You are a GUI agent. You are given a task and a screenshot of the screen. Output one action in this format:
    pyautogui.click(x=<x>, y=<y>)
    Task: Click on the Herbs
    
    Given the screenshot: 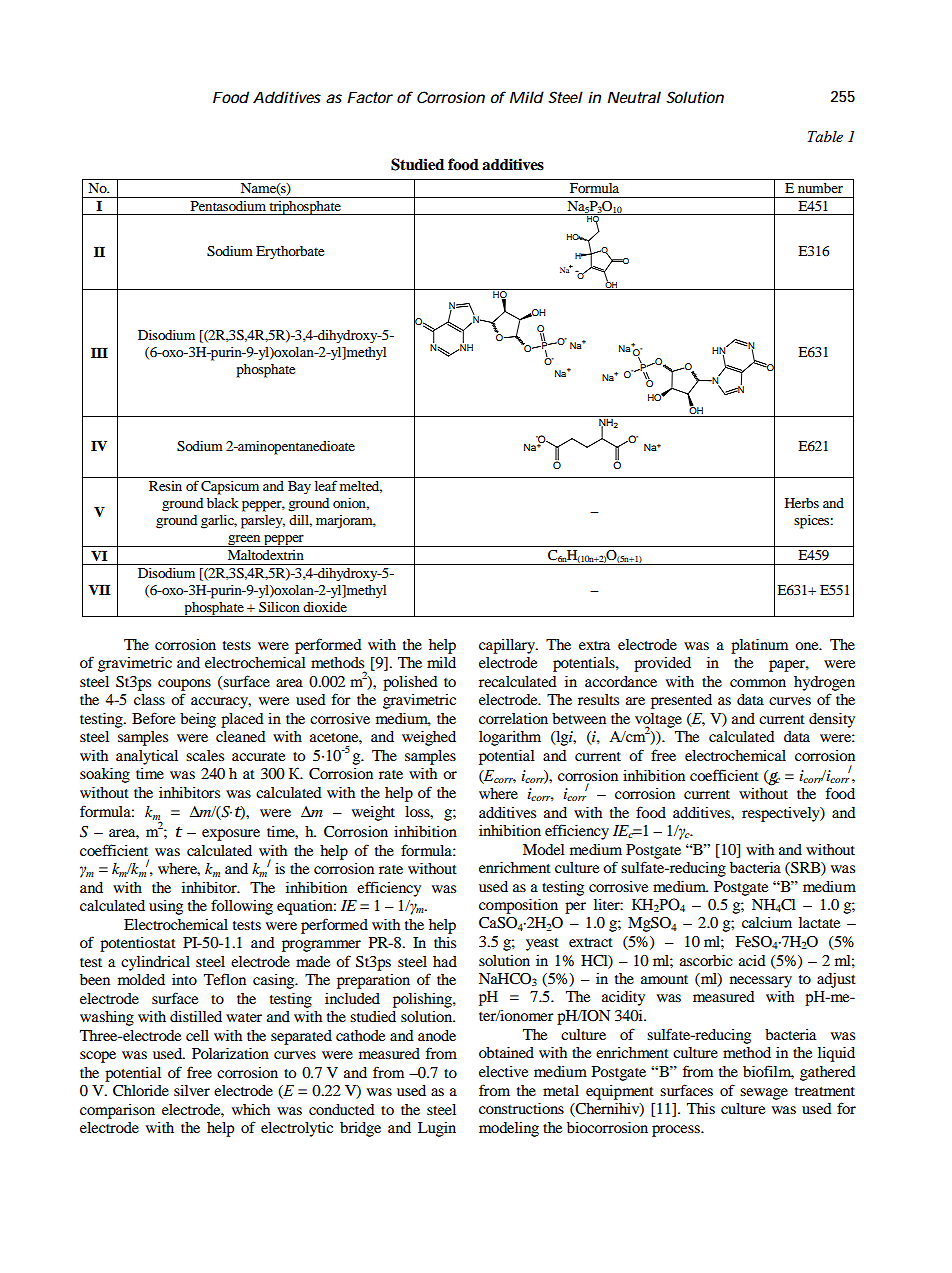 What is the action you would take?
    pyautogui.click(x=802, y=503)
